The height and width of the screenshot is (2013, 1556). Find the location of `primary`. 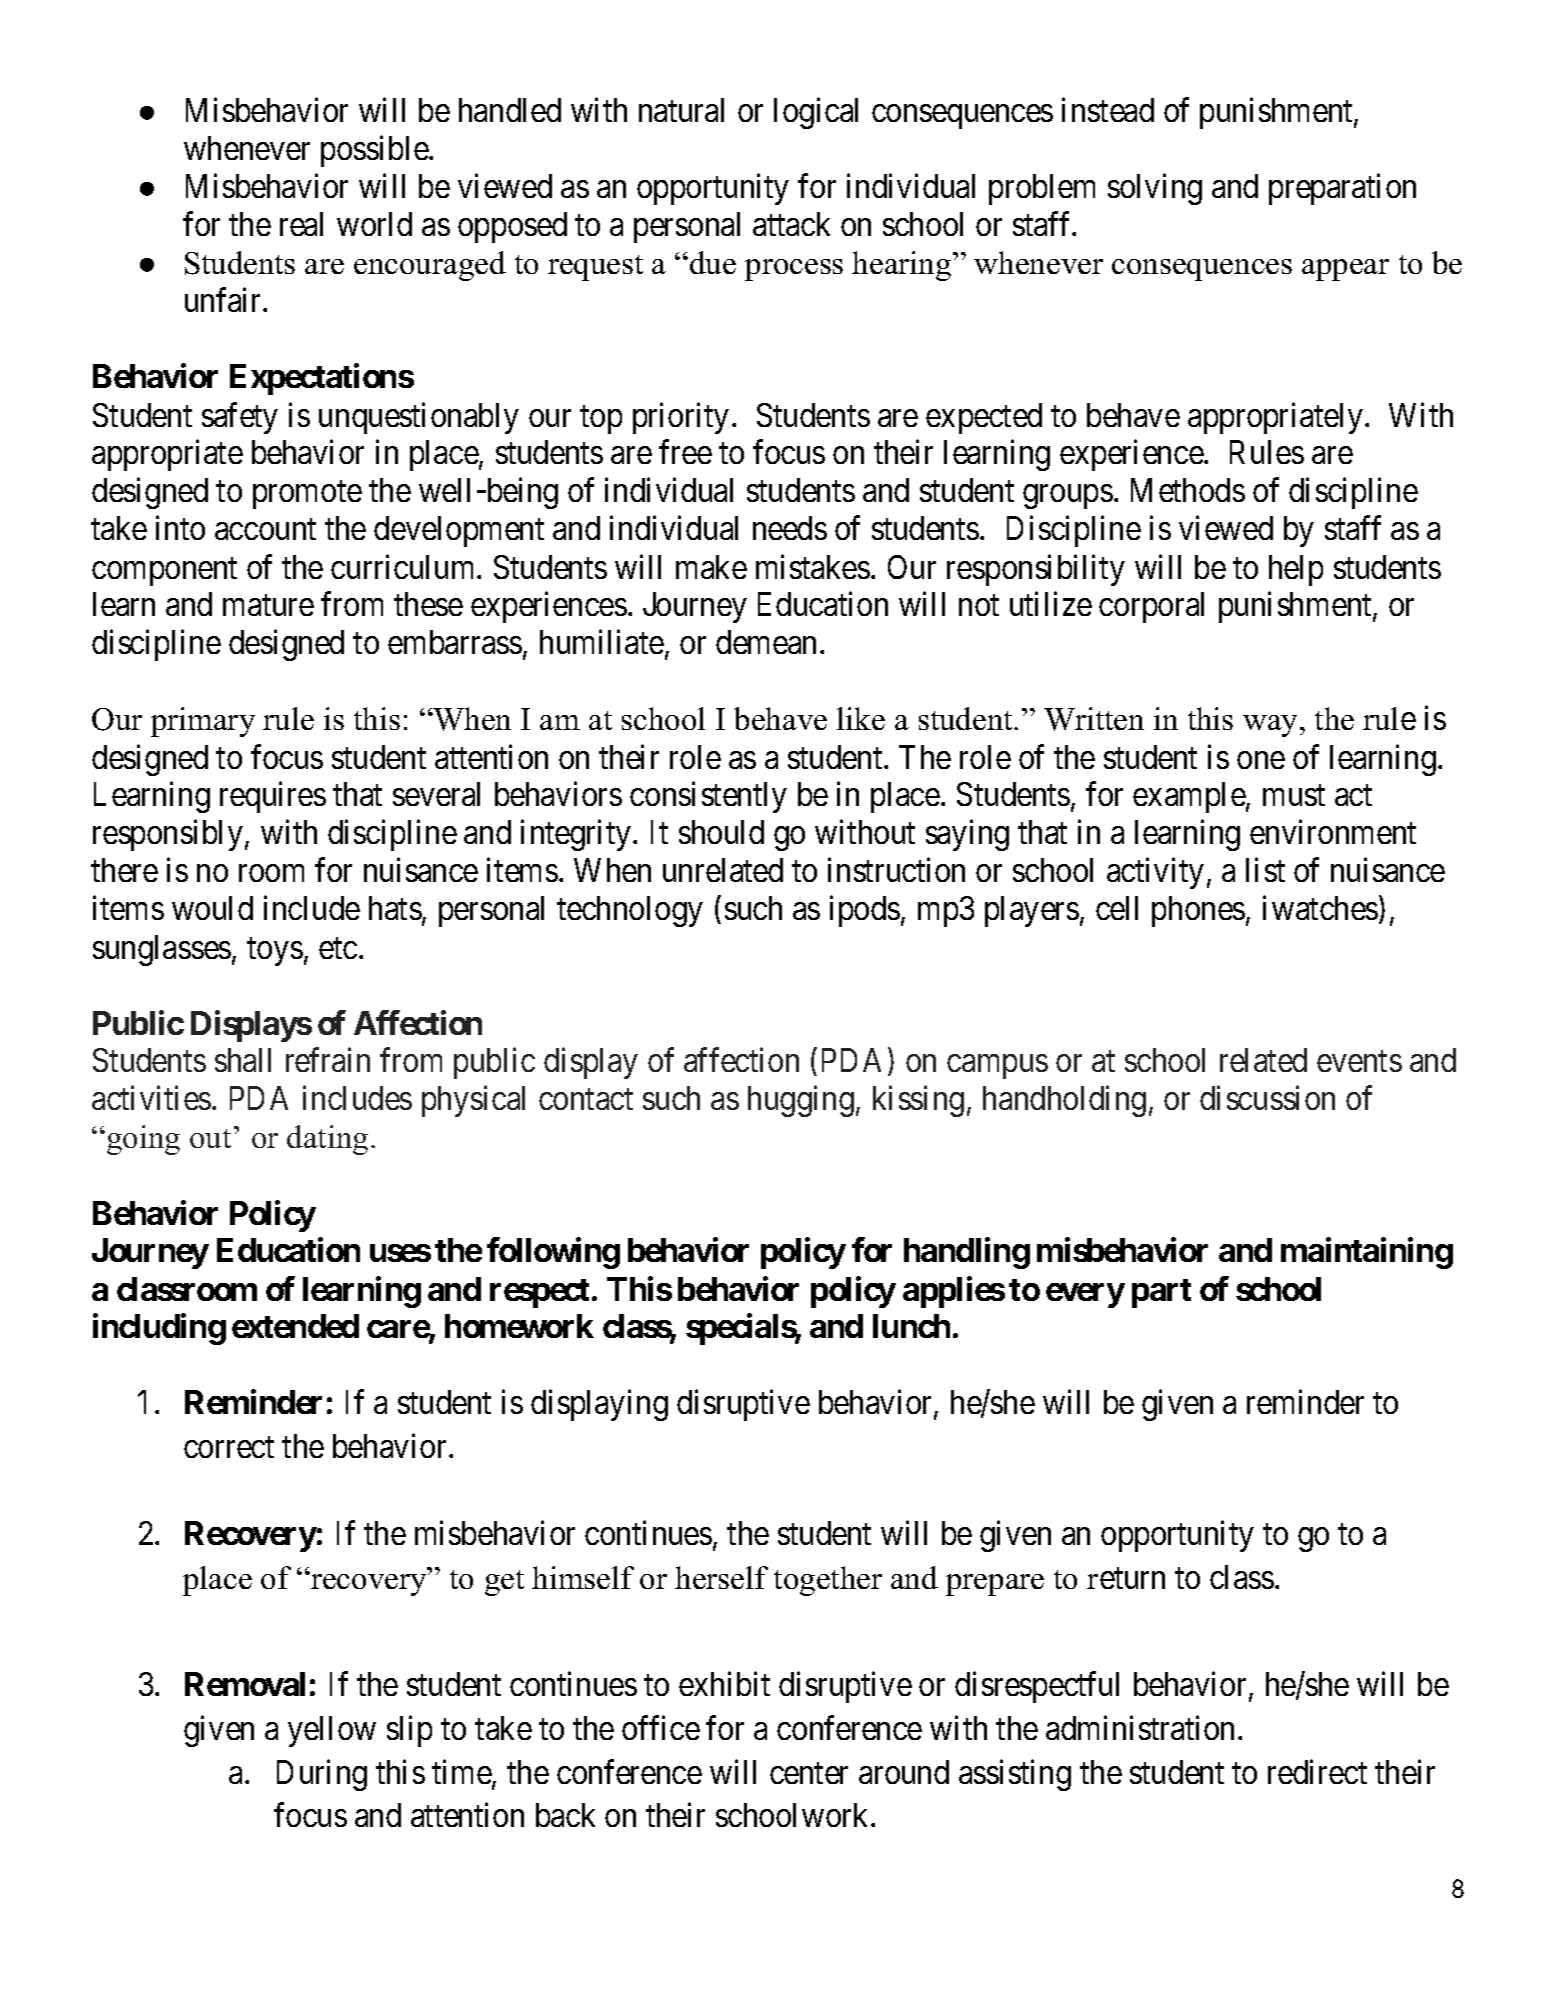

primary is located at coordinates (203, 722).
